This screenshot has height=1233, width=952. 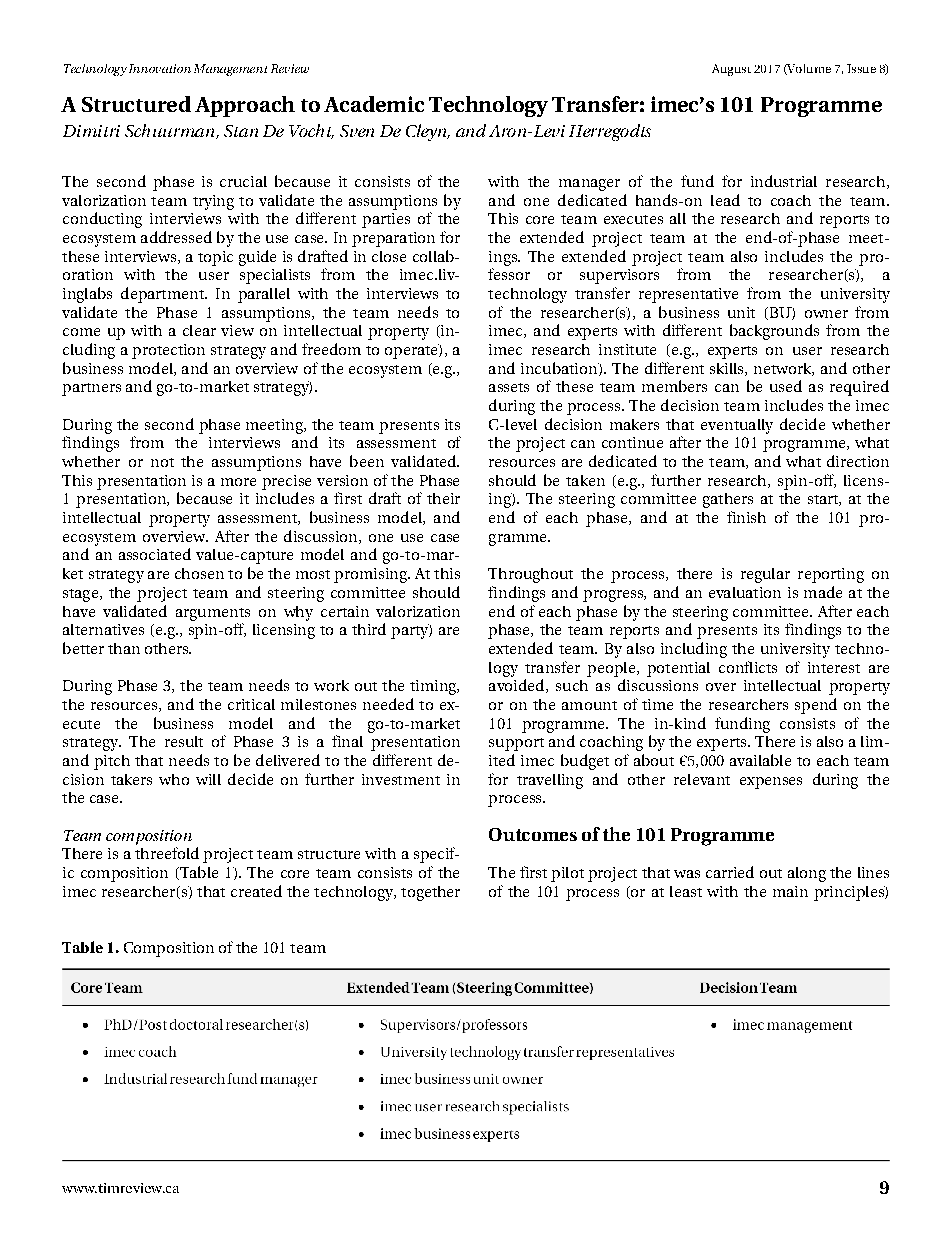 What do you see at coordinates (167, 853) in the screenshot?
I see `threefold` at bounding box center [167, 853].
